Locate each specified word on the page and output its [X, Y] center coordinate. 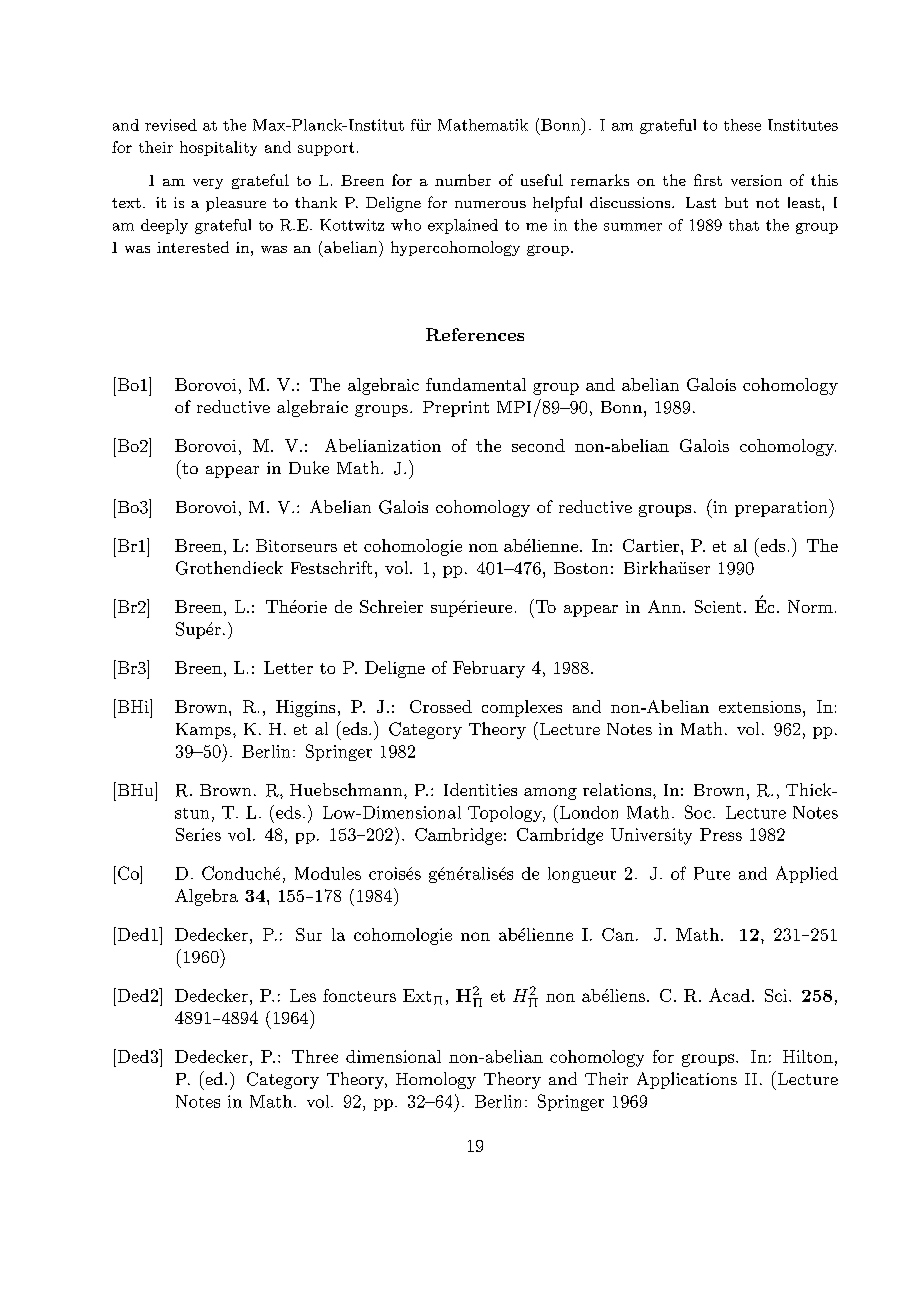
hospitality [218, 148]
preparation [782, 508]
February [489, 669]
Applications [687, 1080]
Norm [810, 606]
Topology [506, 814]
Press [721, 834]
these [742, 125]
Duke [309, 467]
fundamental [476, 384]
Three [315, 1056]
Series [198, 834]
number [463, 180]
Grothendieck [229, 568]
